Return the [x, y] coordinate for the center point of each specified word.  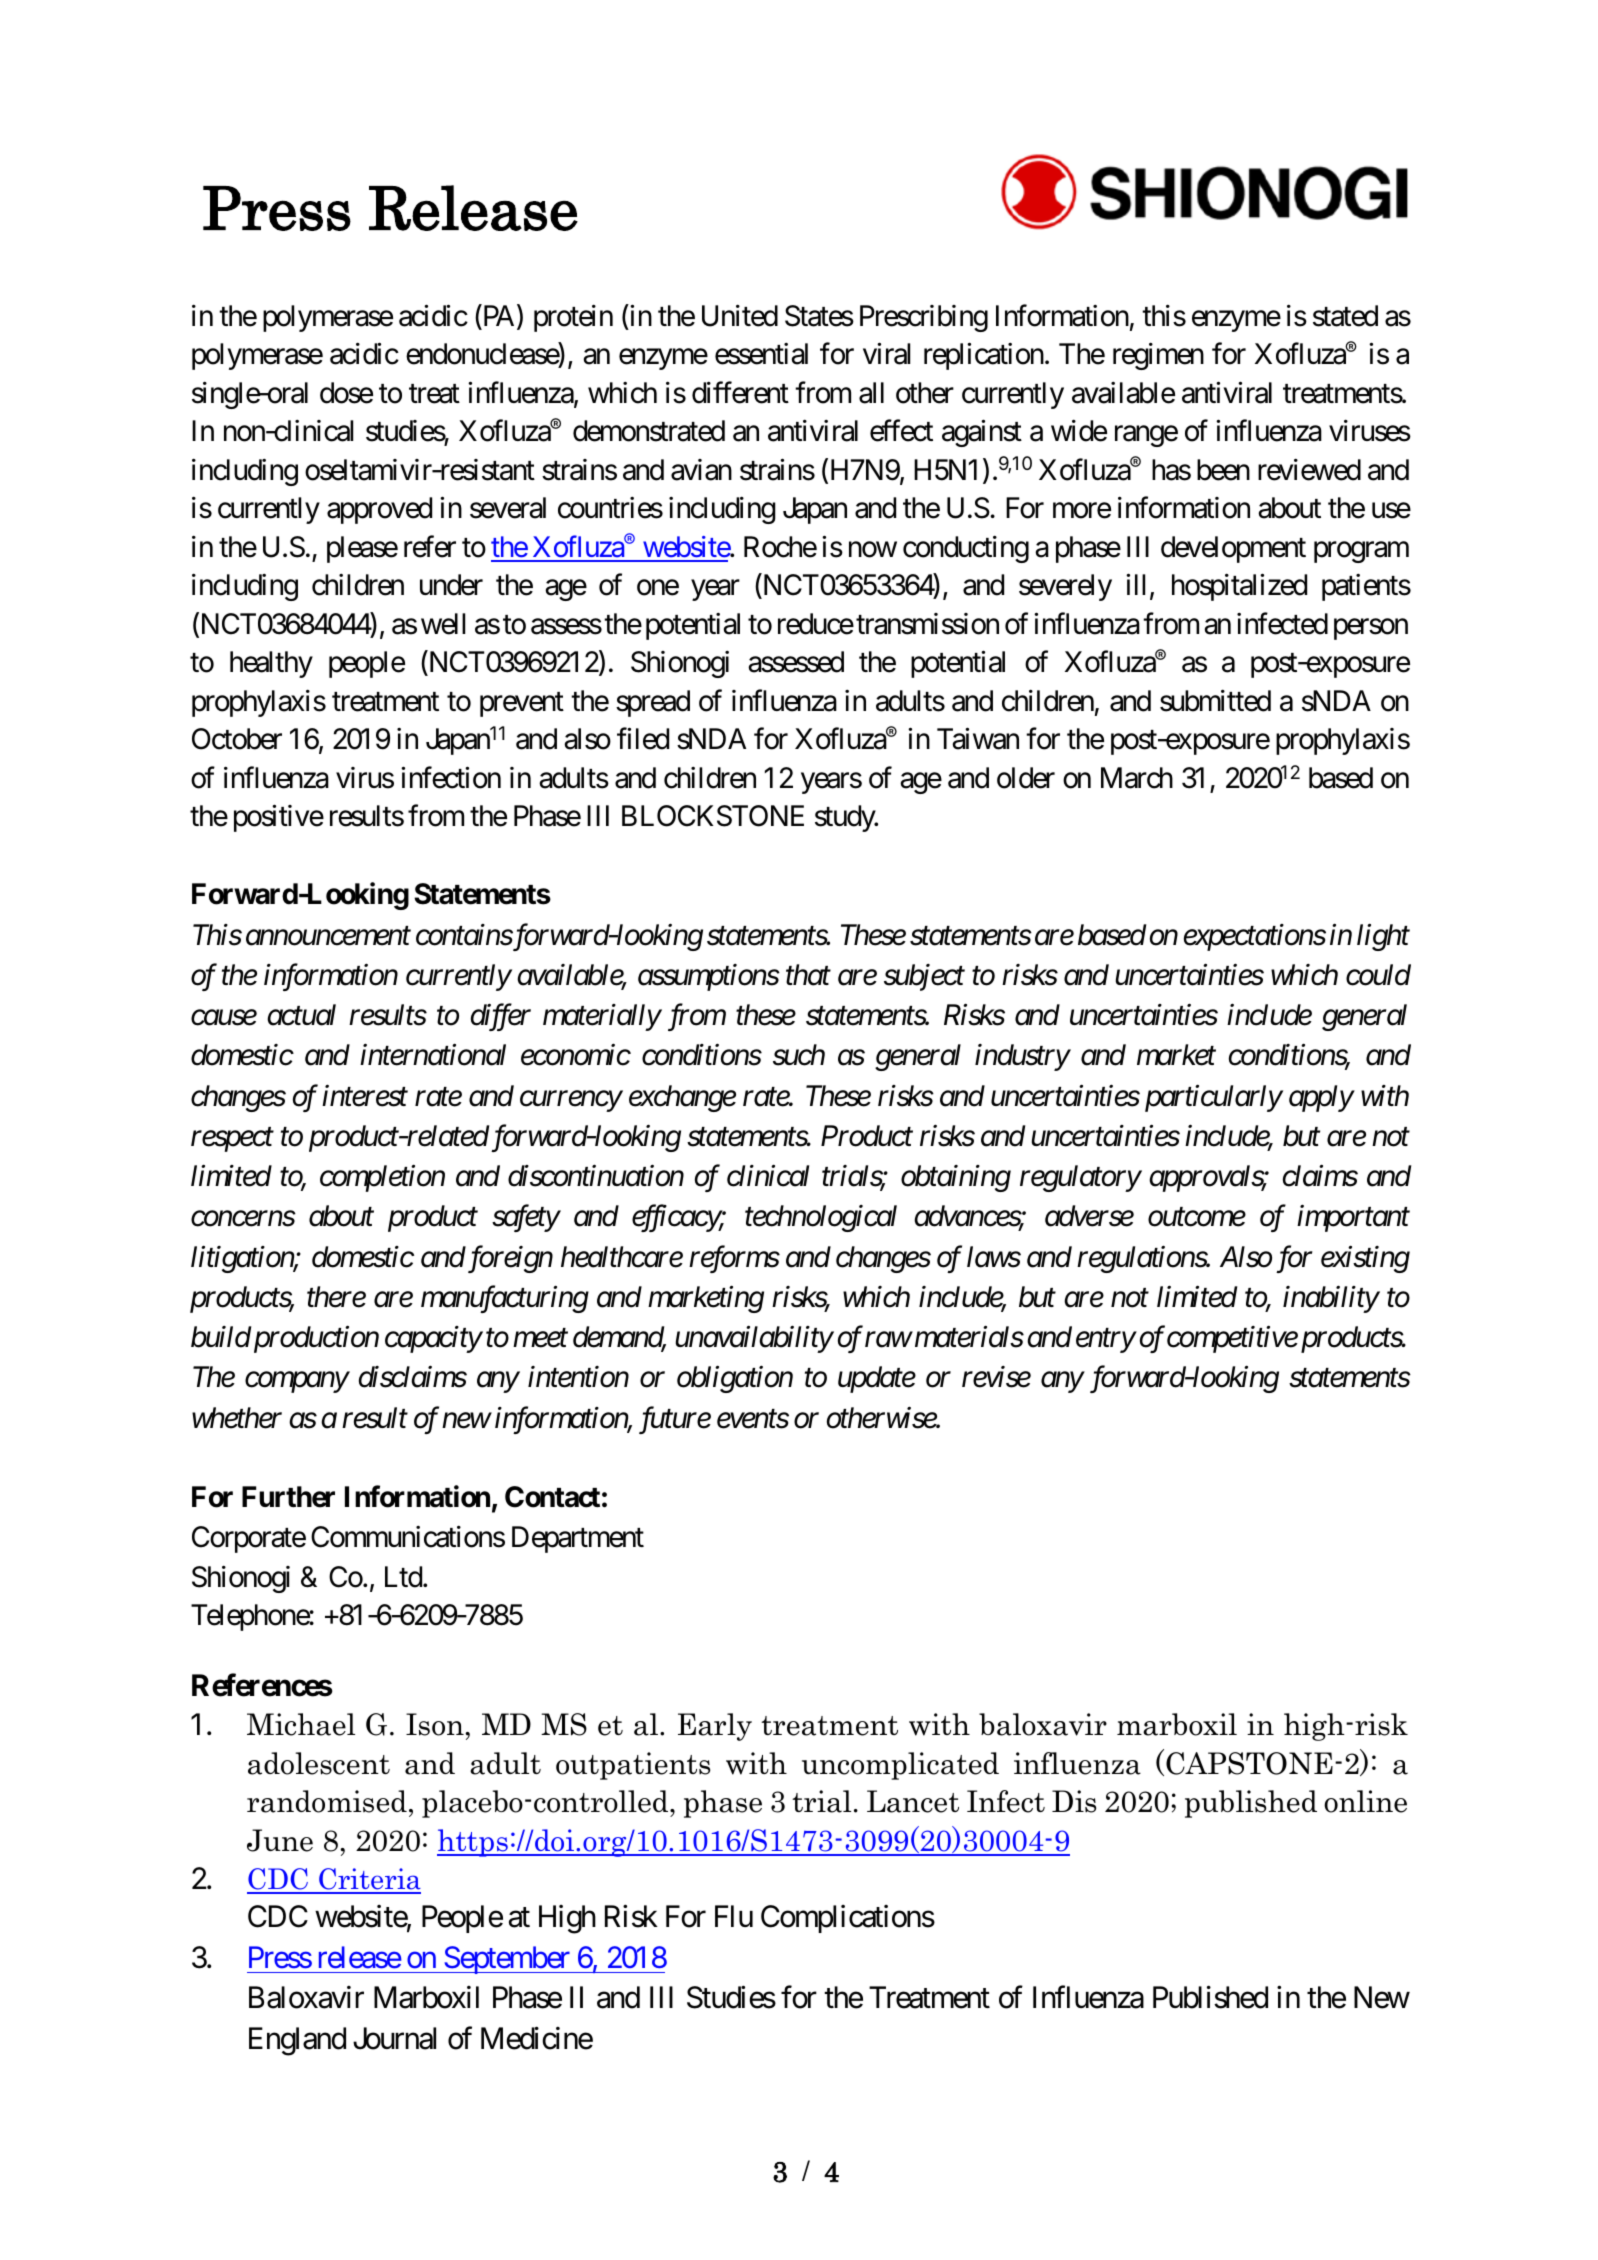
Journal [394, 2038]
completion [382, 1178]
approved [379, 510]
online [1365, 1801]
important [1353, 1219]
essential [761, 354]
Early [715, 1727]
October [237, 739]
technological [821, 1218]
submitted [1215, 701]
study [846, 818]
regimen [1158, 356]
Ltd [404, 1577]
